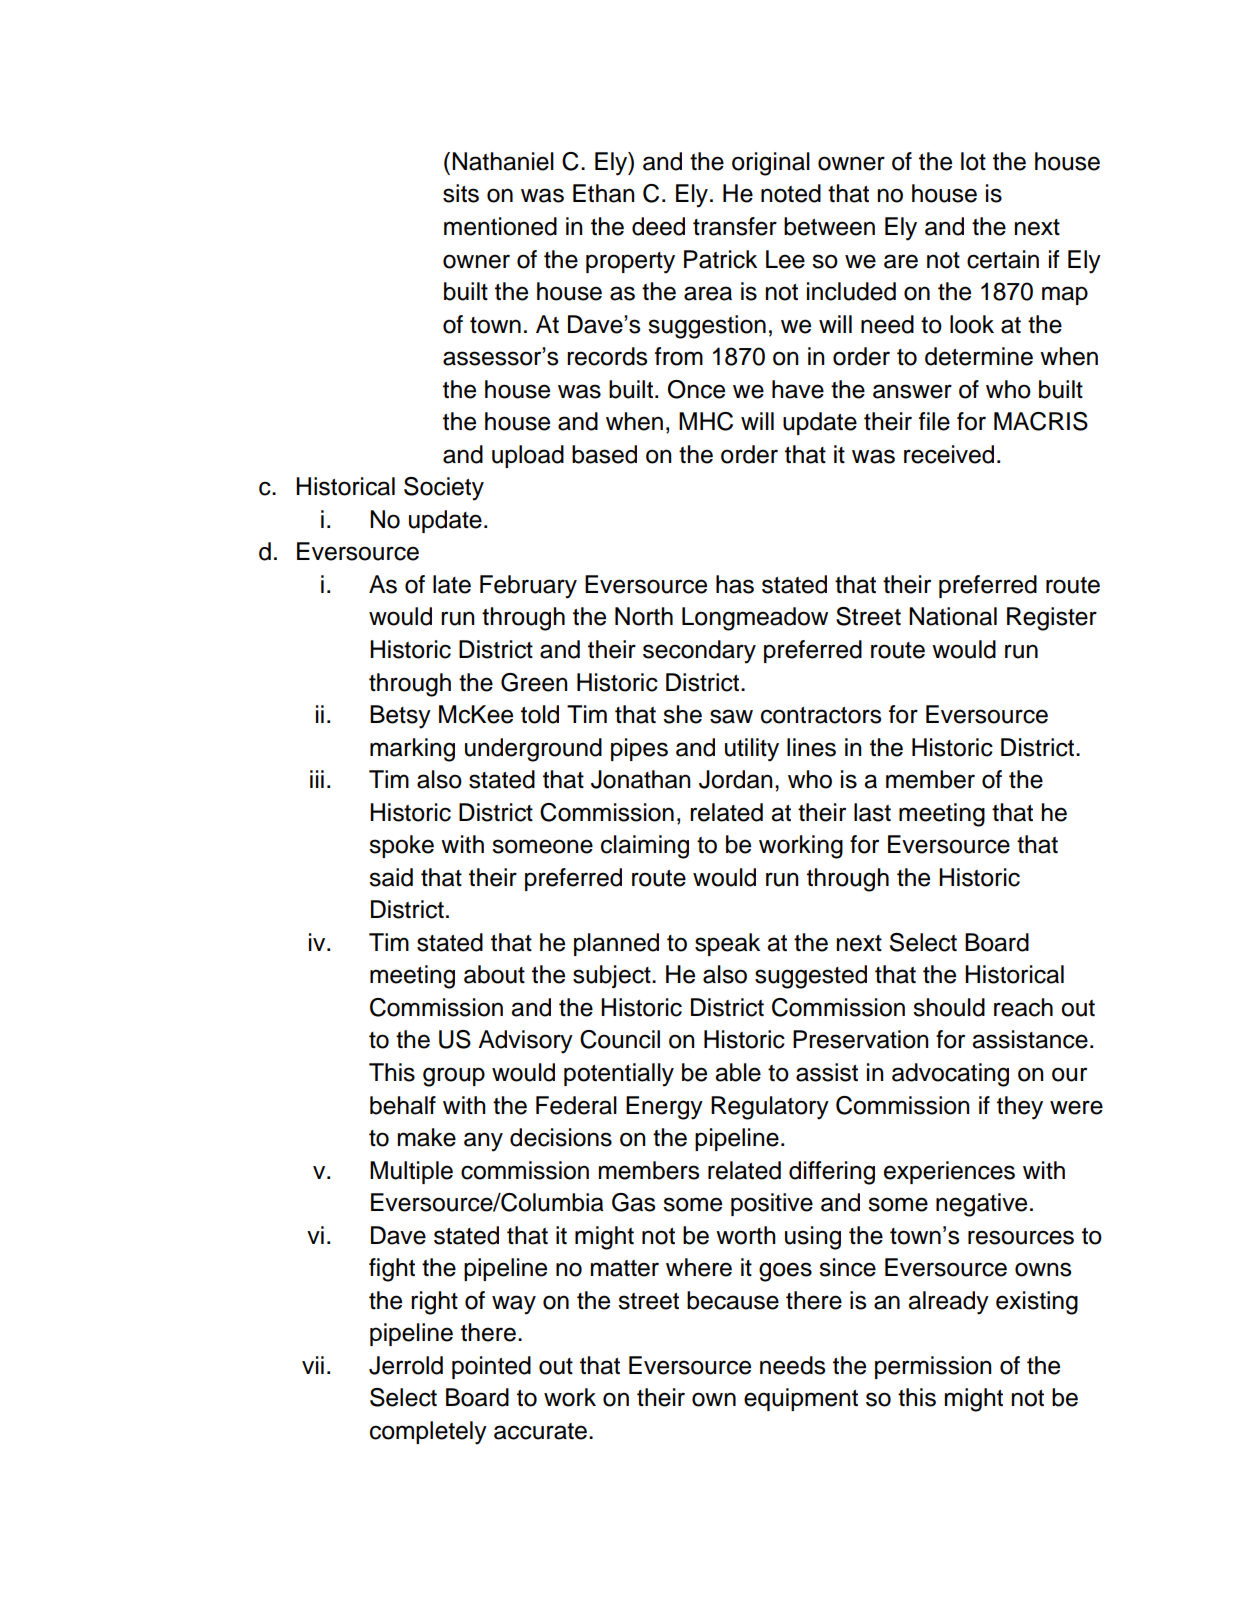  Describe the element at coordinates (801, 1399) in the image. I see `equipment` at that location.
